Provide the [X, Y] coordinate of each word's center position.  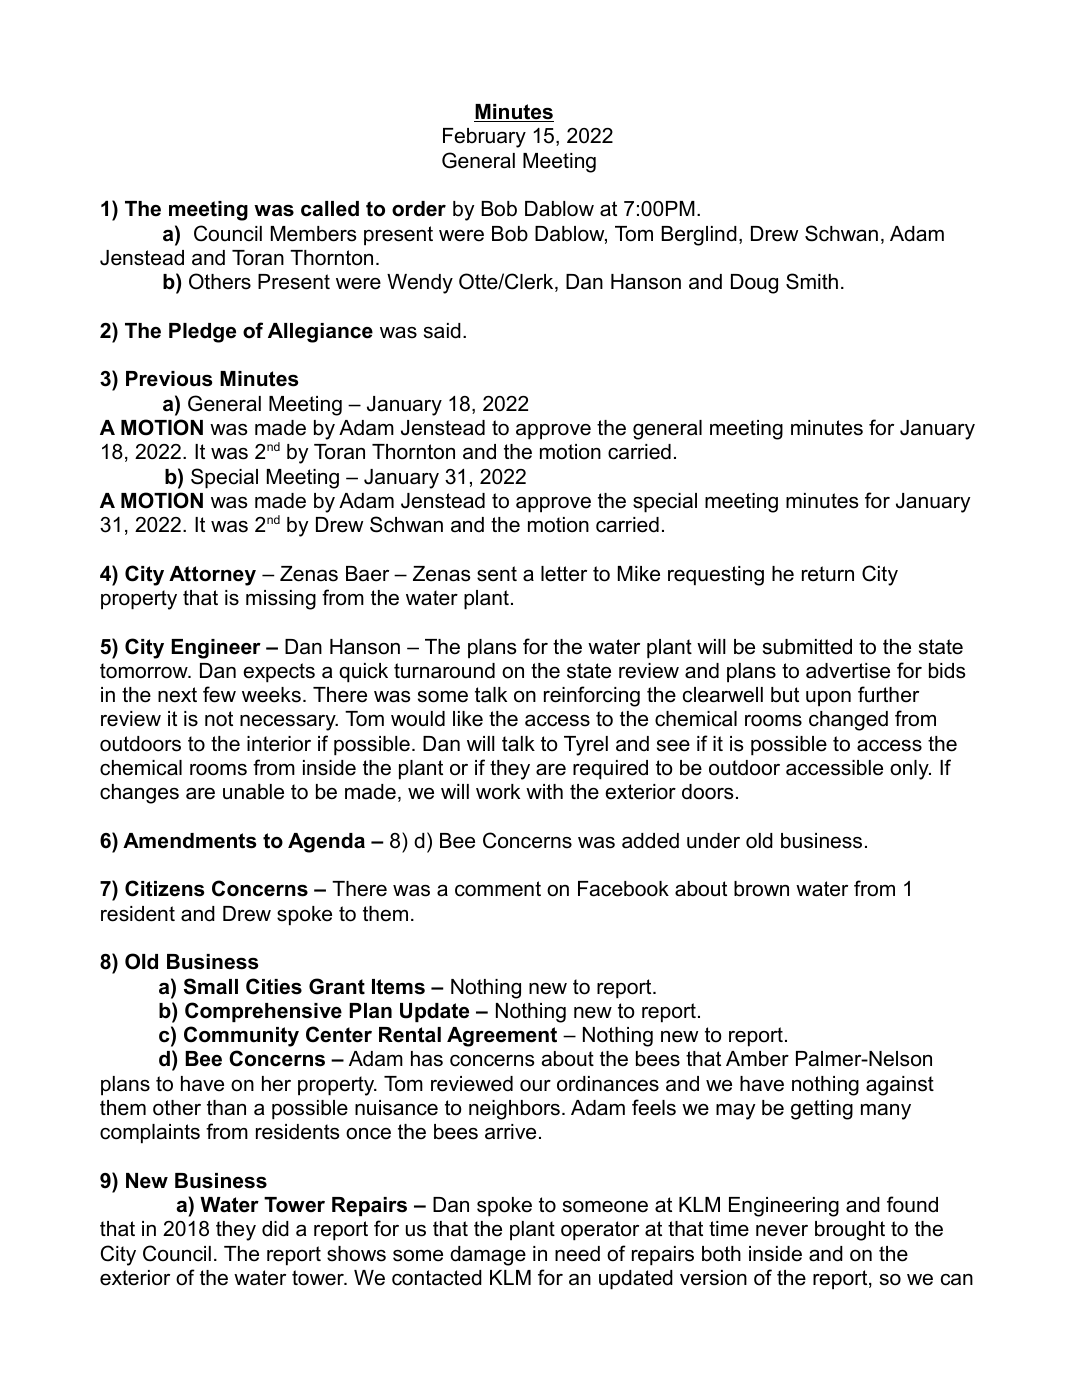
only [910, 770]
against [900, 1086]
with [544, 791]
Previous [169, 379]
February [484, 138]
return [828, 574]
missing [281, 600]
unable [253, 792]
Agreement [502, 1037]
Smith [812, 281]
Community [241, 1036]
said [442, 331]
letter [564, 574]
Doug [754, 284]
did [275, 1229]
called [330, 209]
